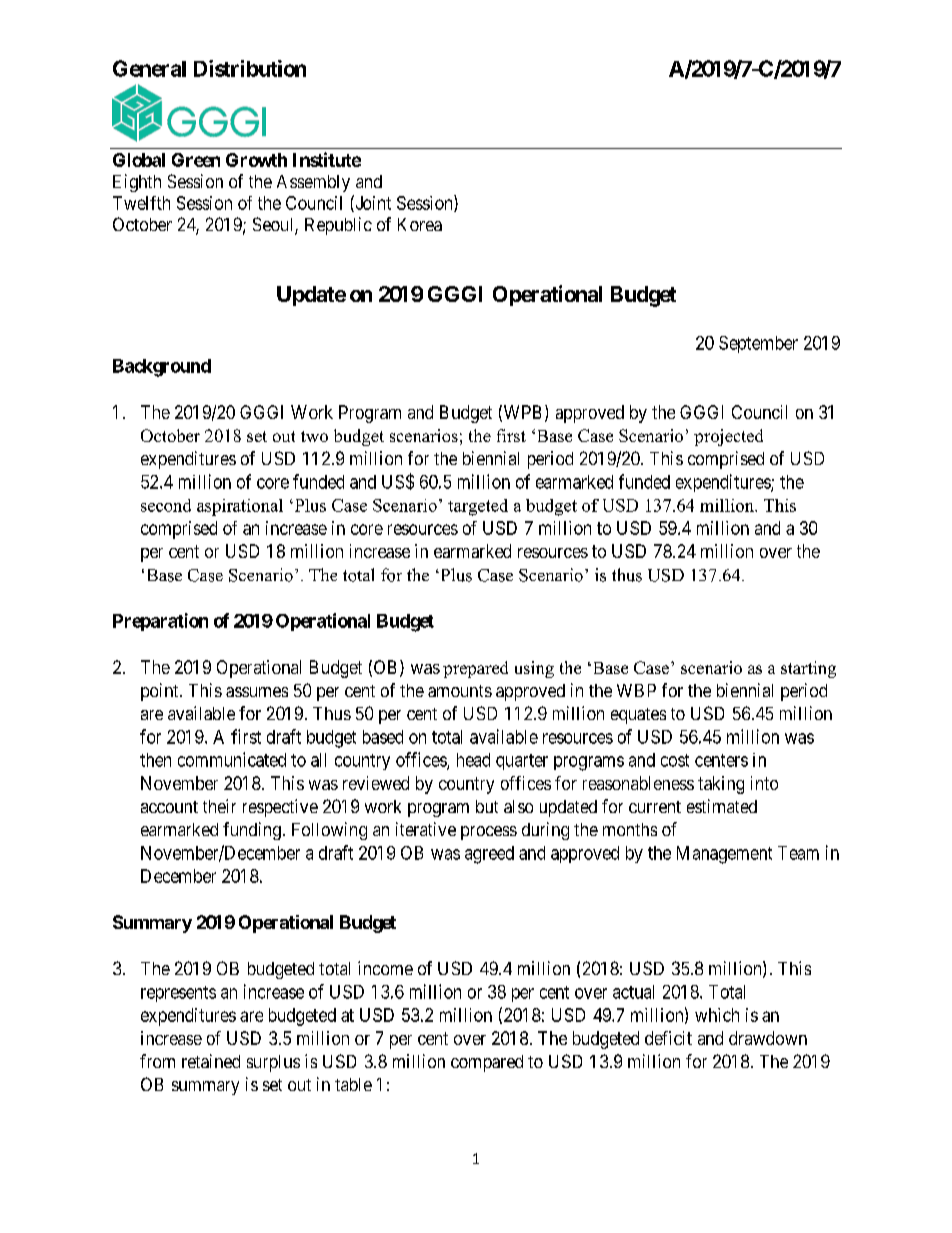  Describe the element at coordinates (758, 344) in the document. I see `September` at that location.
